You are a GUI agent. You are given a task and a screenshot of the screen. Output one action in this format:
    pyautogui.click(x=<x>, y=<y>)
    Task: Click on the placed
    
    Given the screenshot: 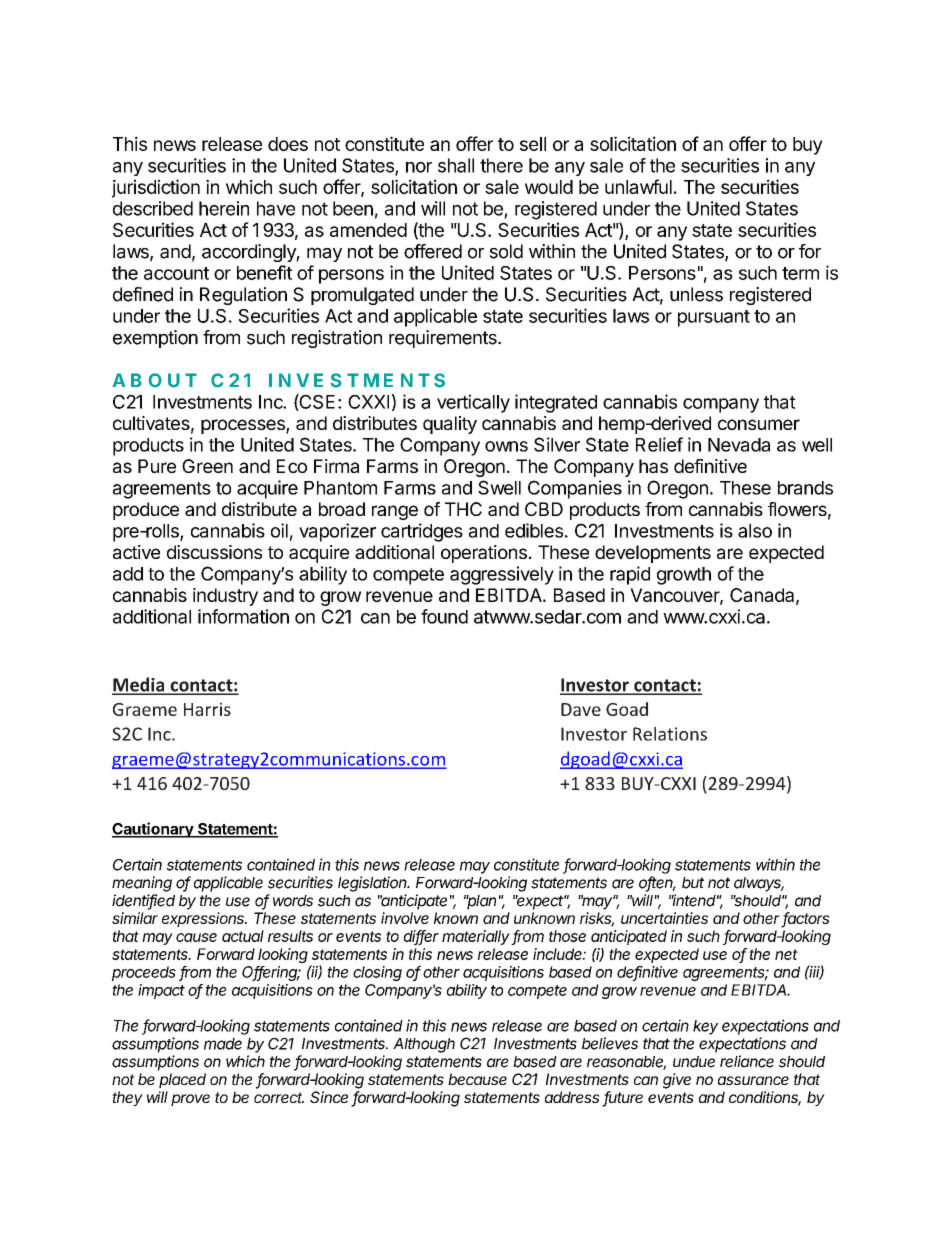 What is the action you would take?
    pyautogui.click(x=182, y=1080)
